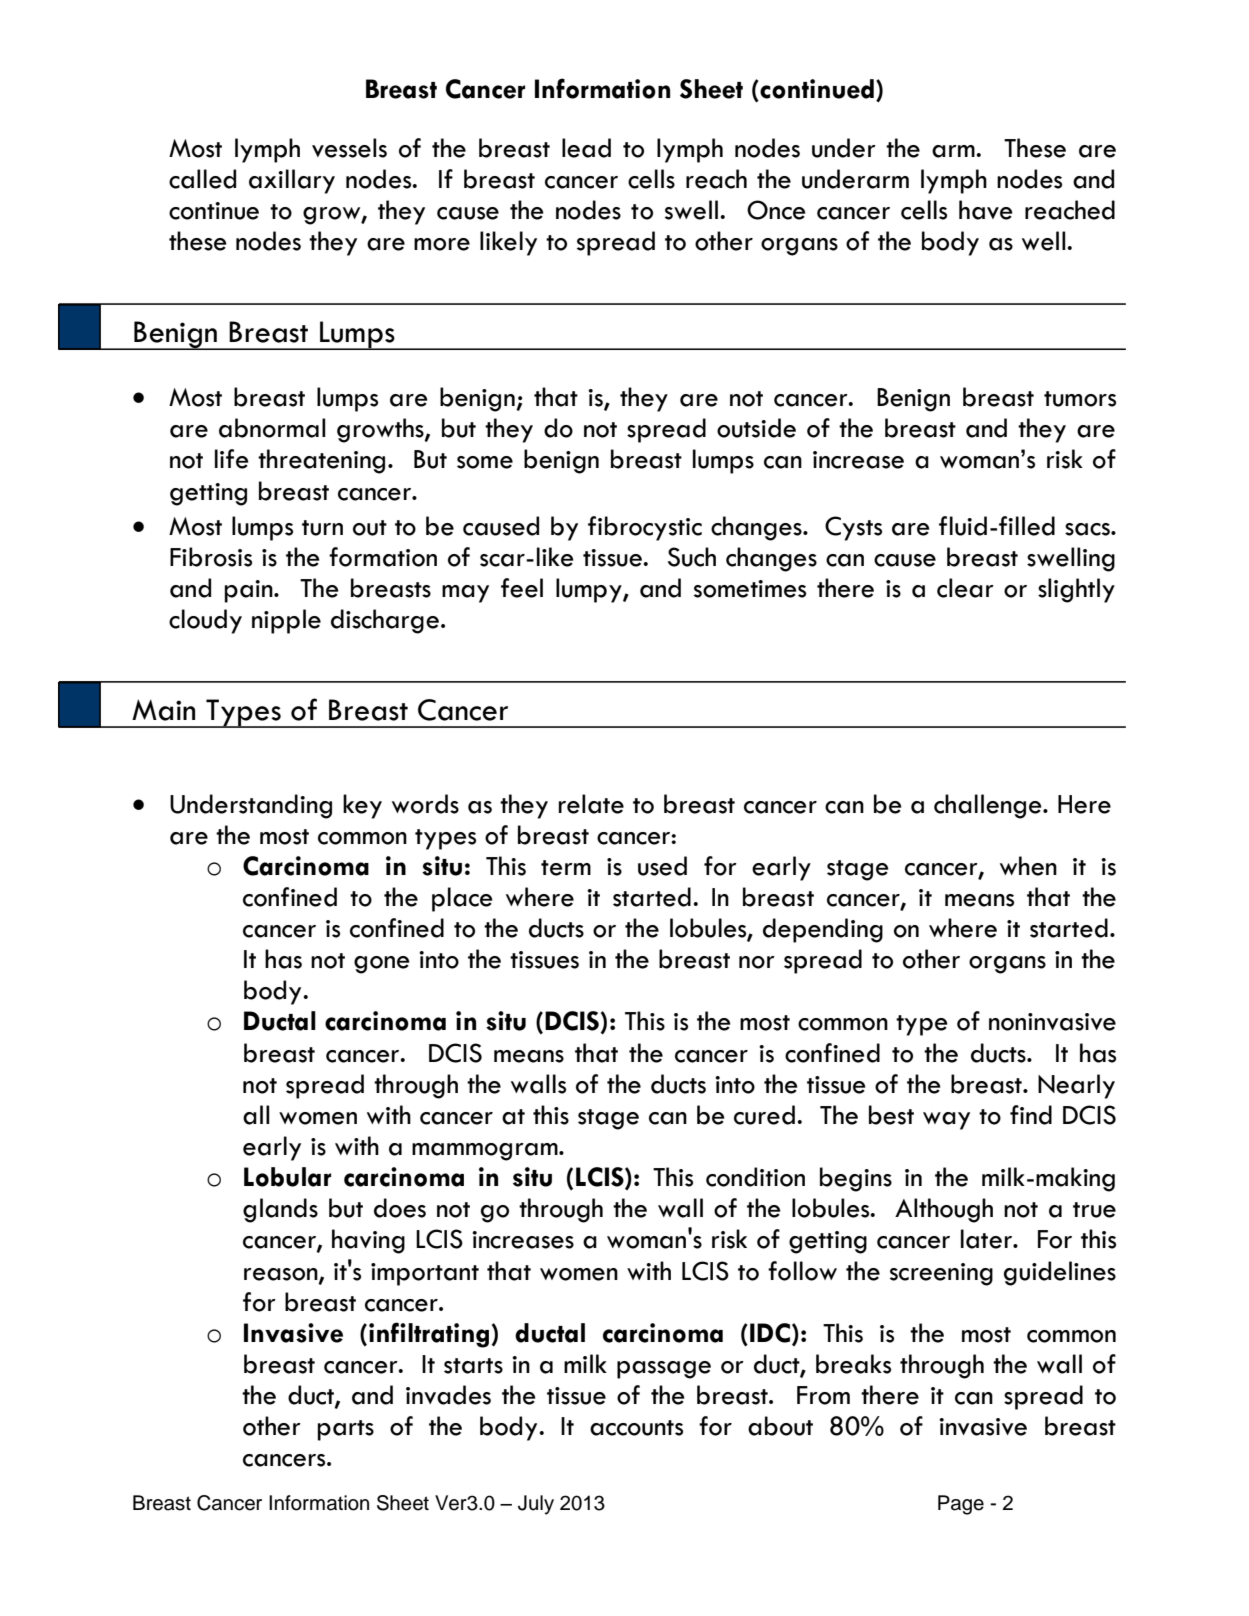 The width and height of the screenshot is (1249, 1616). I want to click on Lobular, so click(287, 1177).
